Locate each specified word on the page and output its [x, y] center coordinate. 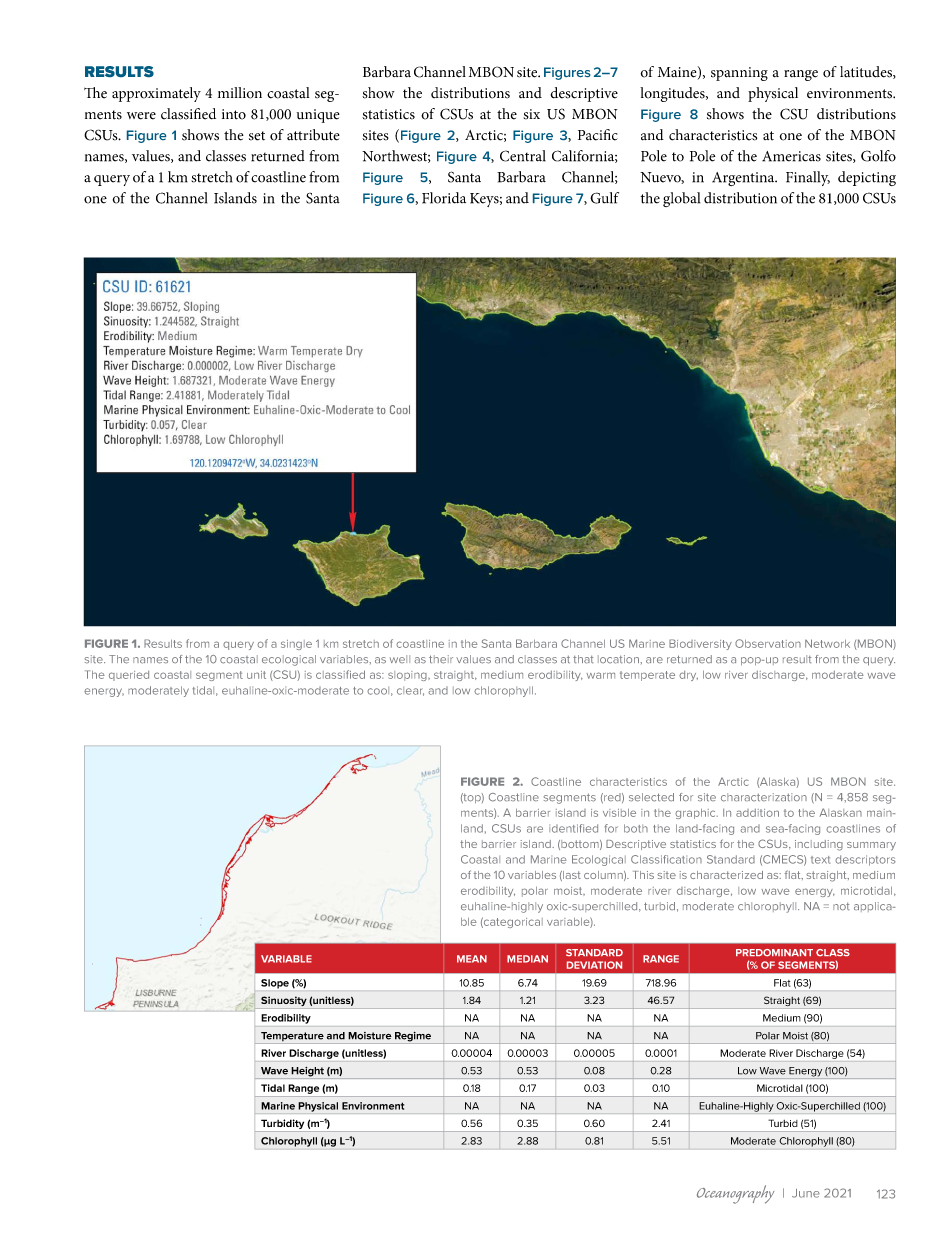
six [531, 114]
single [296, 645]
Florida [444, 198]
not [841, 906]
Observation [768, 643]
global [681, 199]
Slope [275, 984]
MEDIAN [527, 959]
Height [307, 1073]
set [257, 136]
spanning [739, 74]
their [441, 659]
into [234, 114]
